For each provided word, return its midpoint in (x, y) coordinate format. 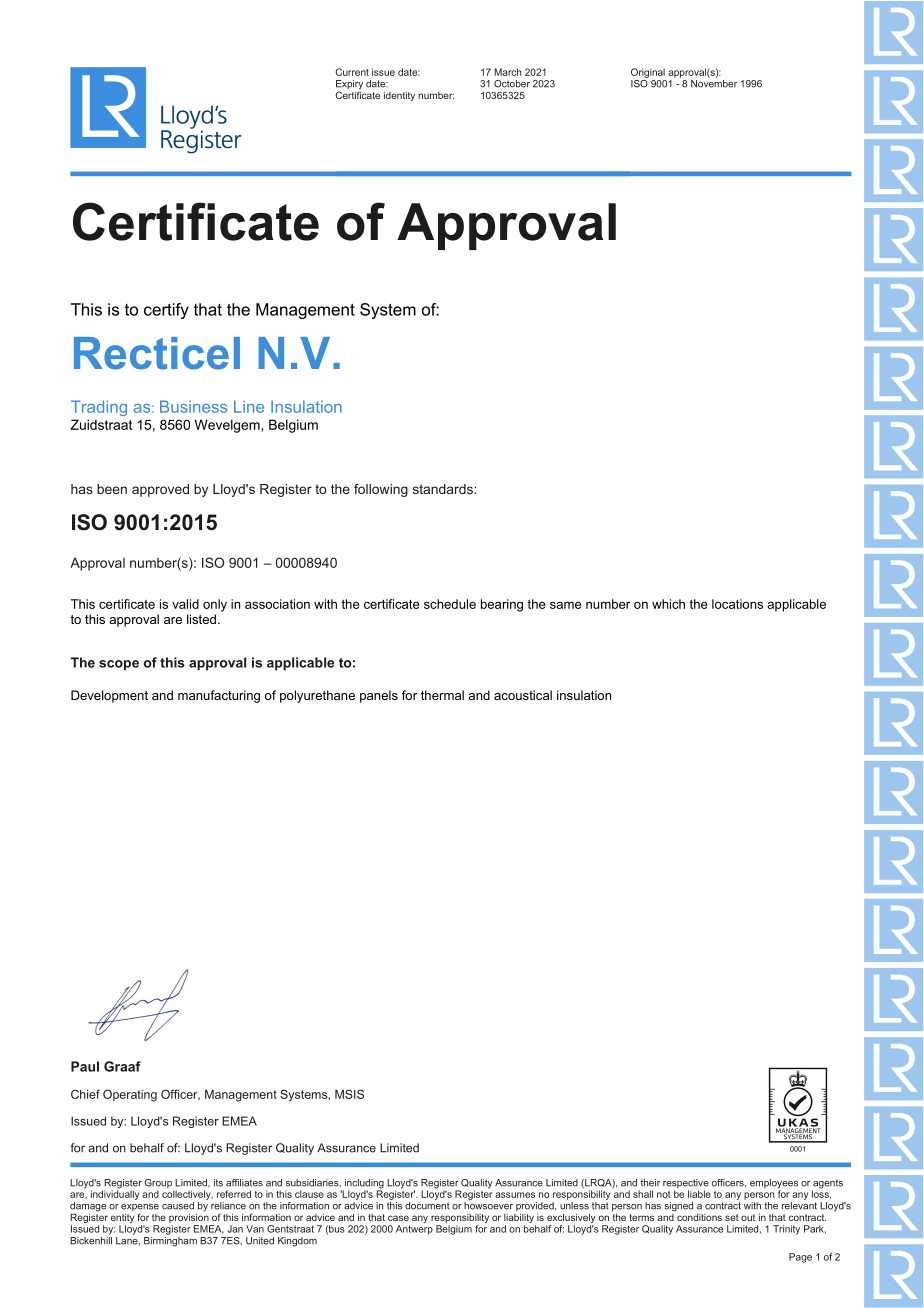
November (714, 82)
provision (189, 1217)
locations (737, 604)
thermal (442, 695)
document (427, 1206)
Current (352, 72)
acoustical (523, 695)
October (512, 84)
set (732, 1217)
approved (160, 490)
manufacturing (219, 696)
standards (444, 489)
